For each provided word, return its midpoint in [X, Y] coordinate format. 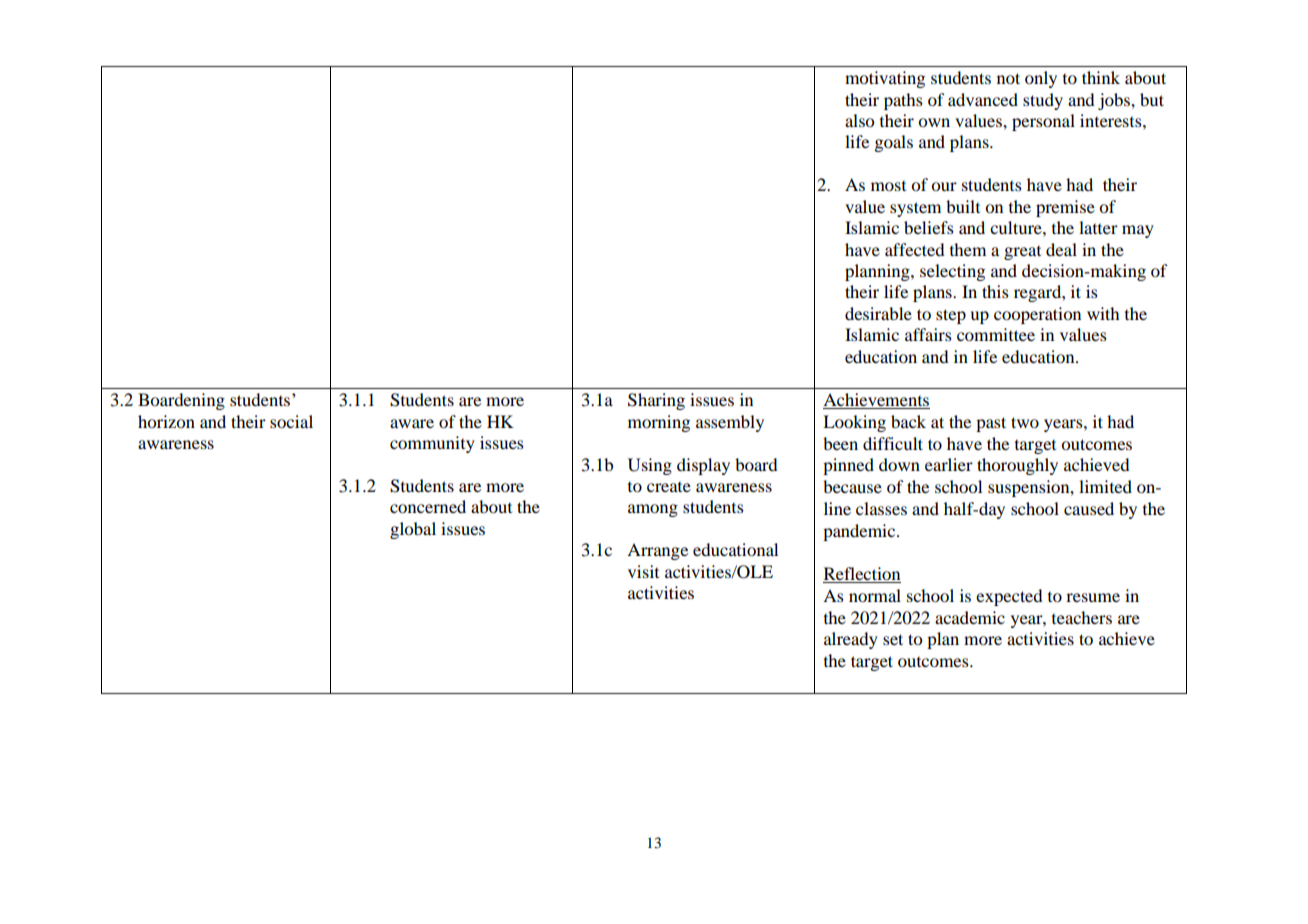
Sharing [656, 401]
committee [996, 334]
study [1043, 101]
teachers [1082, 617]
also [859, 120]
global [413, 530]
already [851, 640]
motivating [885, 79]
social [291, 421]
